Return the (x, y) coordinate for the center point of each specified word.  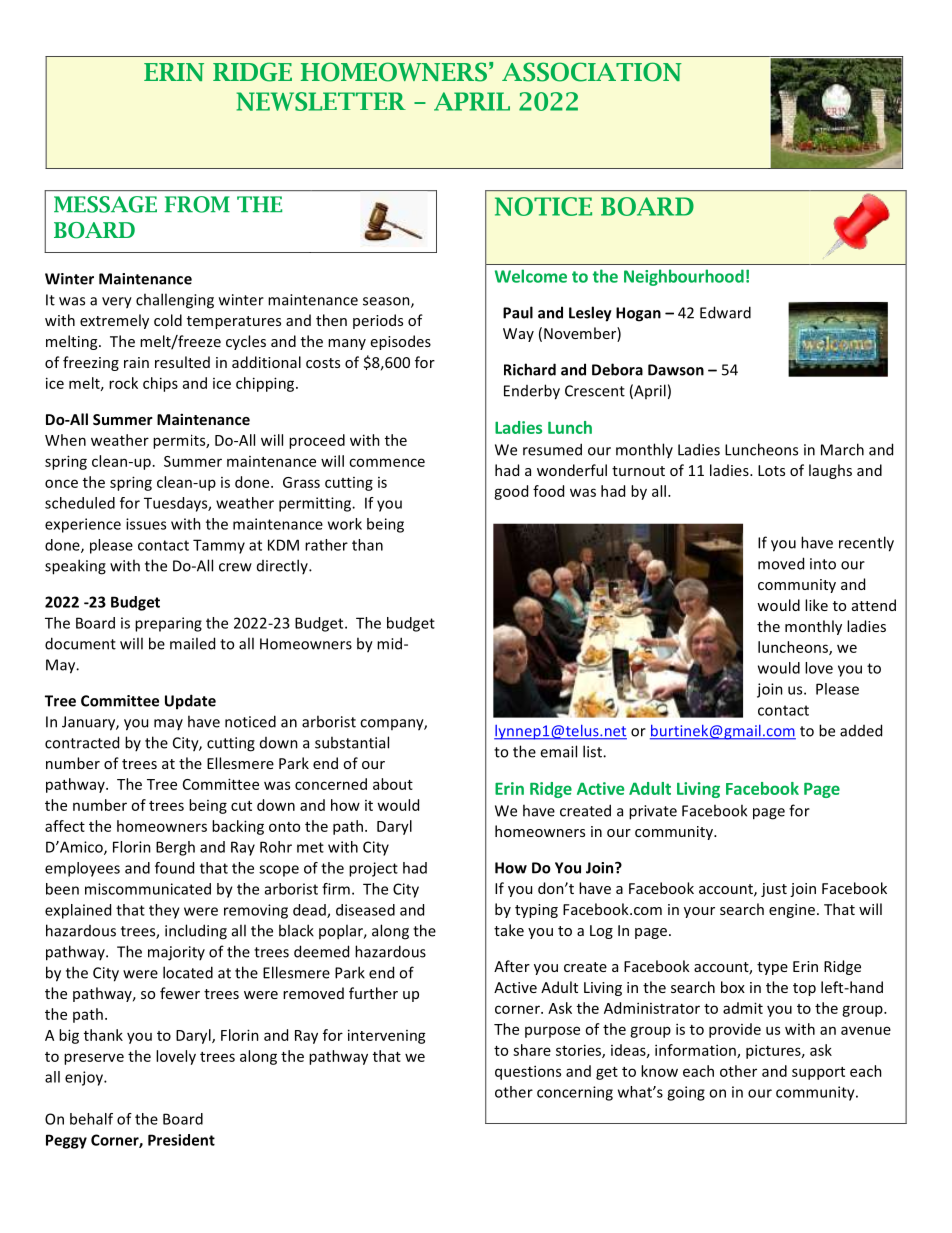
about (393, 784)
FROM (197, 204)
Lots (771, 470)
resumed (552, 449)
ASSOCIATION (592, 72)
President (181, 1140)
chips (160, 384)
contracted (82, 742)
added (861, 730)
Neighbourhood (684, 277)
